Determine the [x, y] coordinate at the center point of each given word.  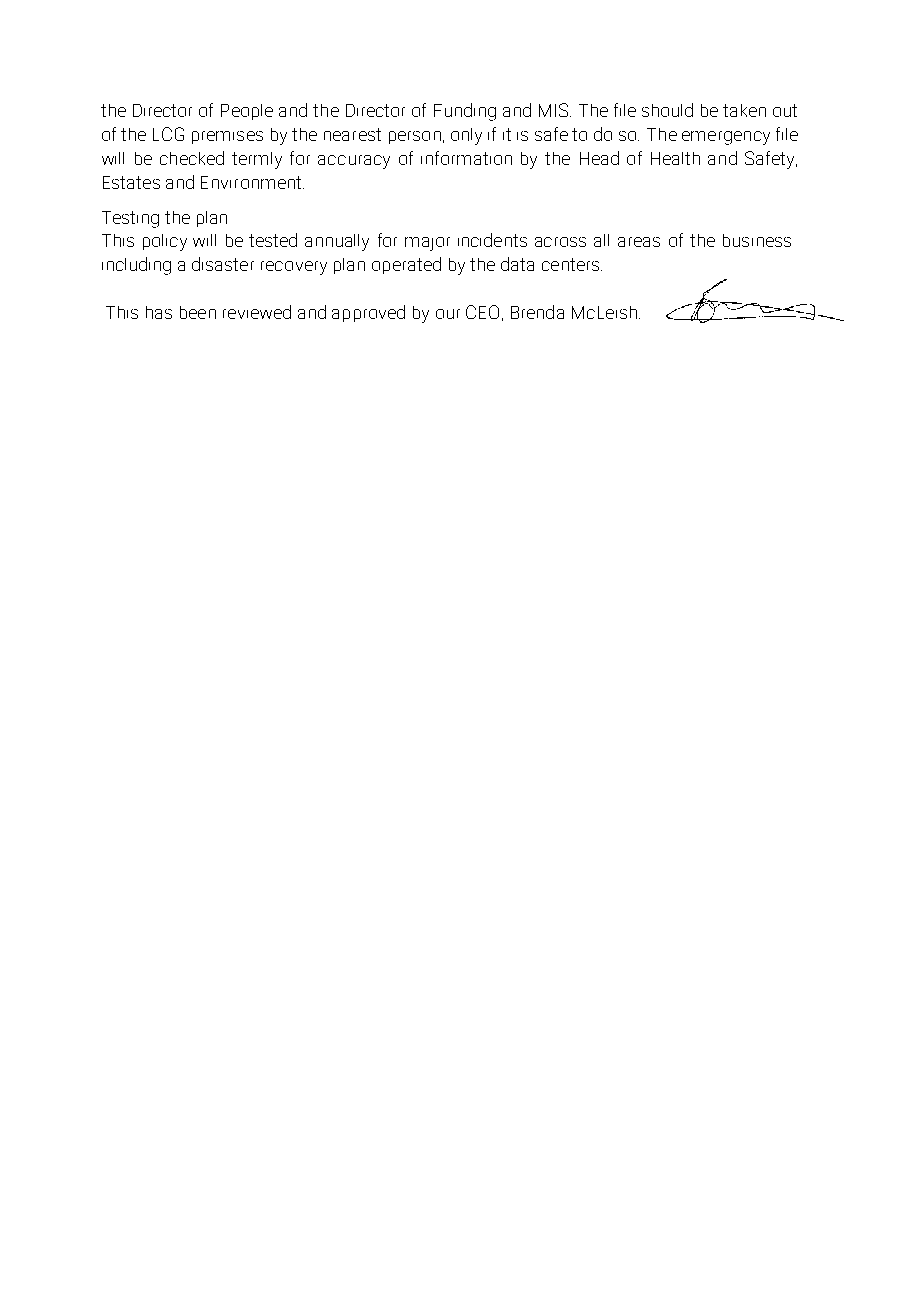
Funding [465, 112]
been [198, 312]
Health [675, 158]
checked [192, 158]
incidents [492, 240]
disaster [223, 264]
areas [639, 242]
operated [406, 265]
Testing [130, 219]
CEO [482, 312]
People [247, 112]
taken [744, 110]
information [466, 158]
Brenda [537, 312]
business [757, 240]
